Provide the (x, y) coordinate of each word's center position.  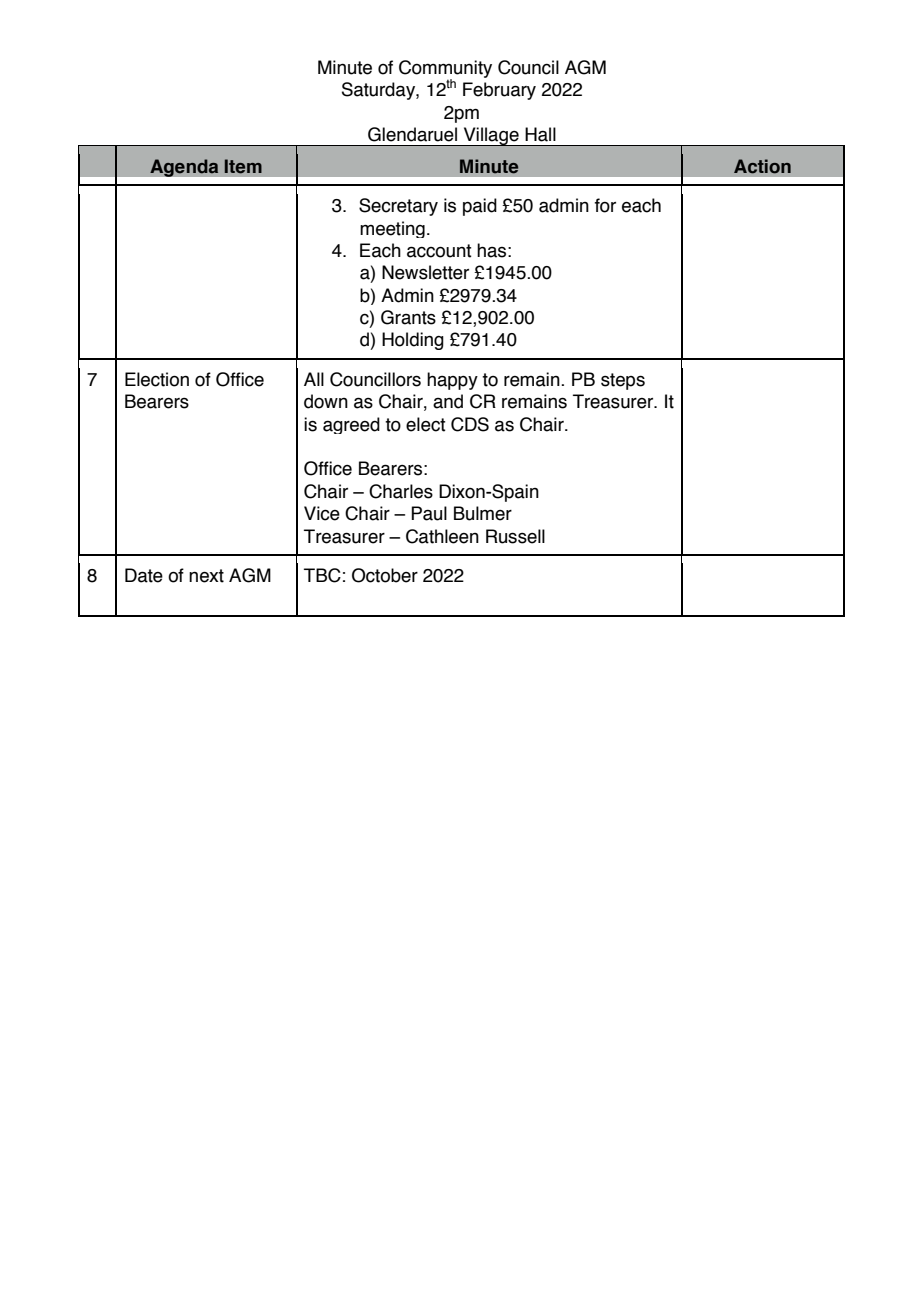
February (499, 91)
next (206, 576)
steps (623, 381)
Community (445, 70)
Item (243, 166)
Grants (408, 317)
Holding (413, 341)
